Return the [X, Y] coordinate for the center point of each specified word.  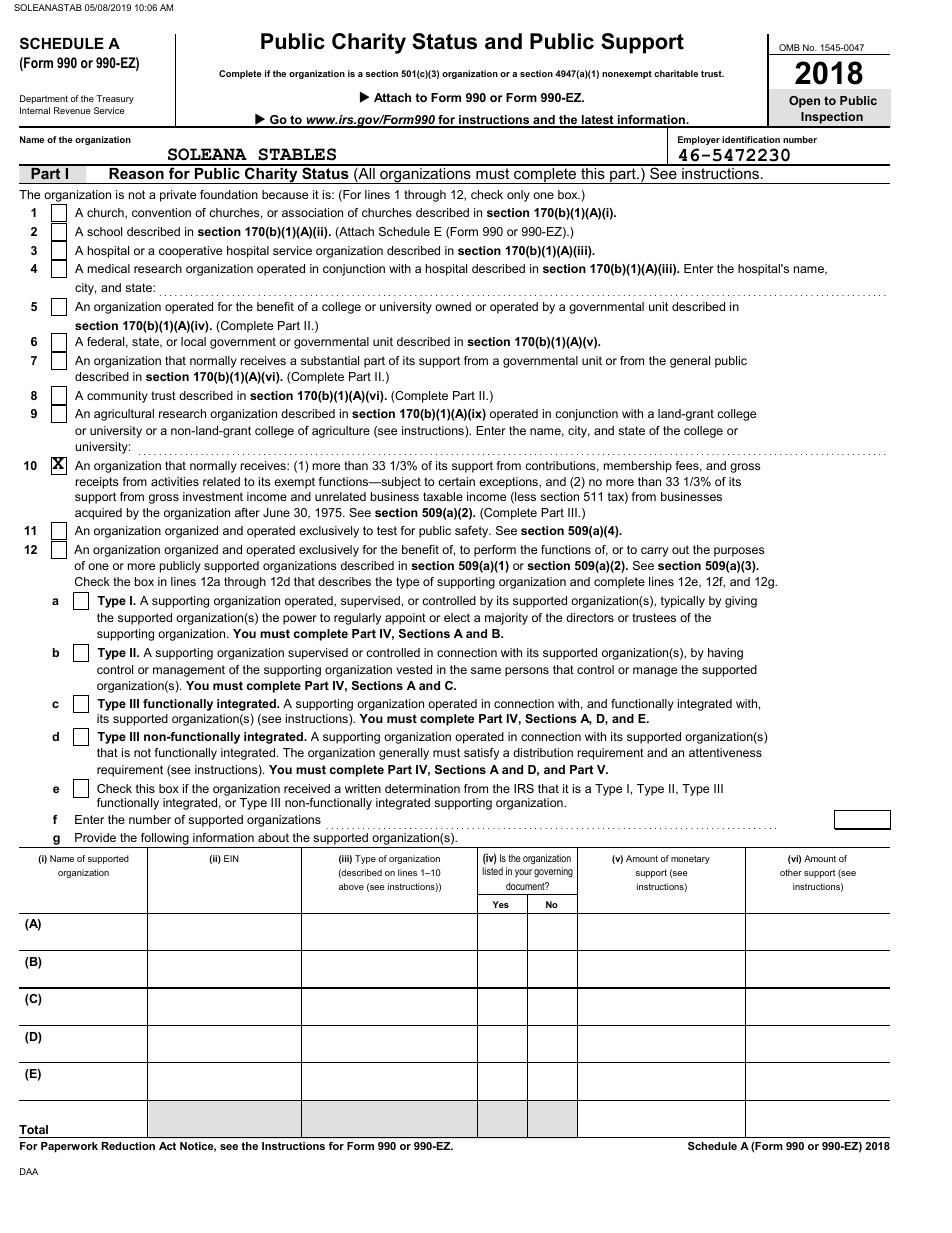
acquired [98, 514]
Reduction [128, 1146]
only [518, 196]
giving [741, 602]
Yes [500, 904]
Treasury [115, 99]
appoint [405, 619]
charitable [676, 73]
